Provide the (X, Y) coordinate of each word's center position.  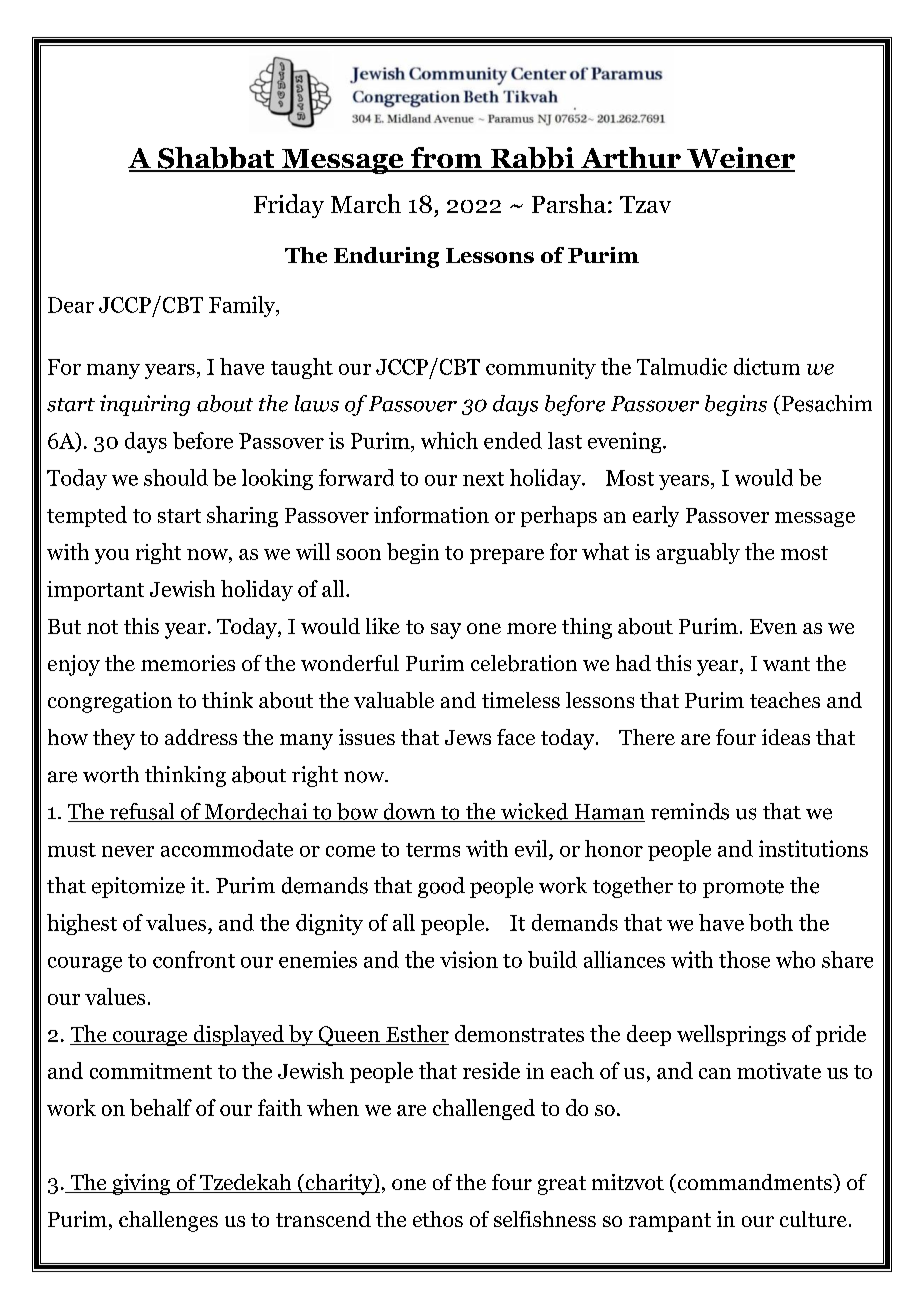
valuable (394, 700)
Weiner (740, 159)
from (446, 159)
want (786, 664)
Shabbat (216, 159)
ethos (438, 1219)
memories (188, 663)
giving (141, 1184)
